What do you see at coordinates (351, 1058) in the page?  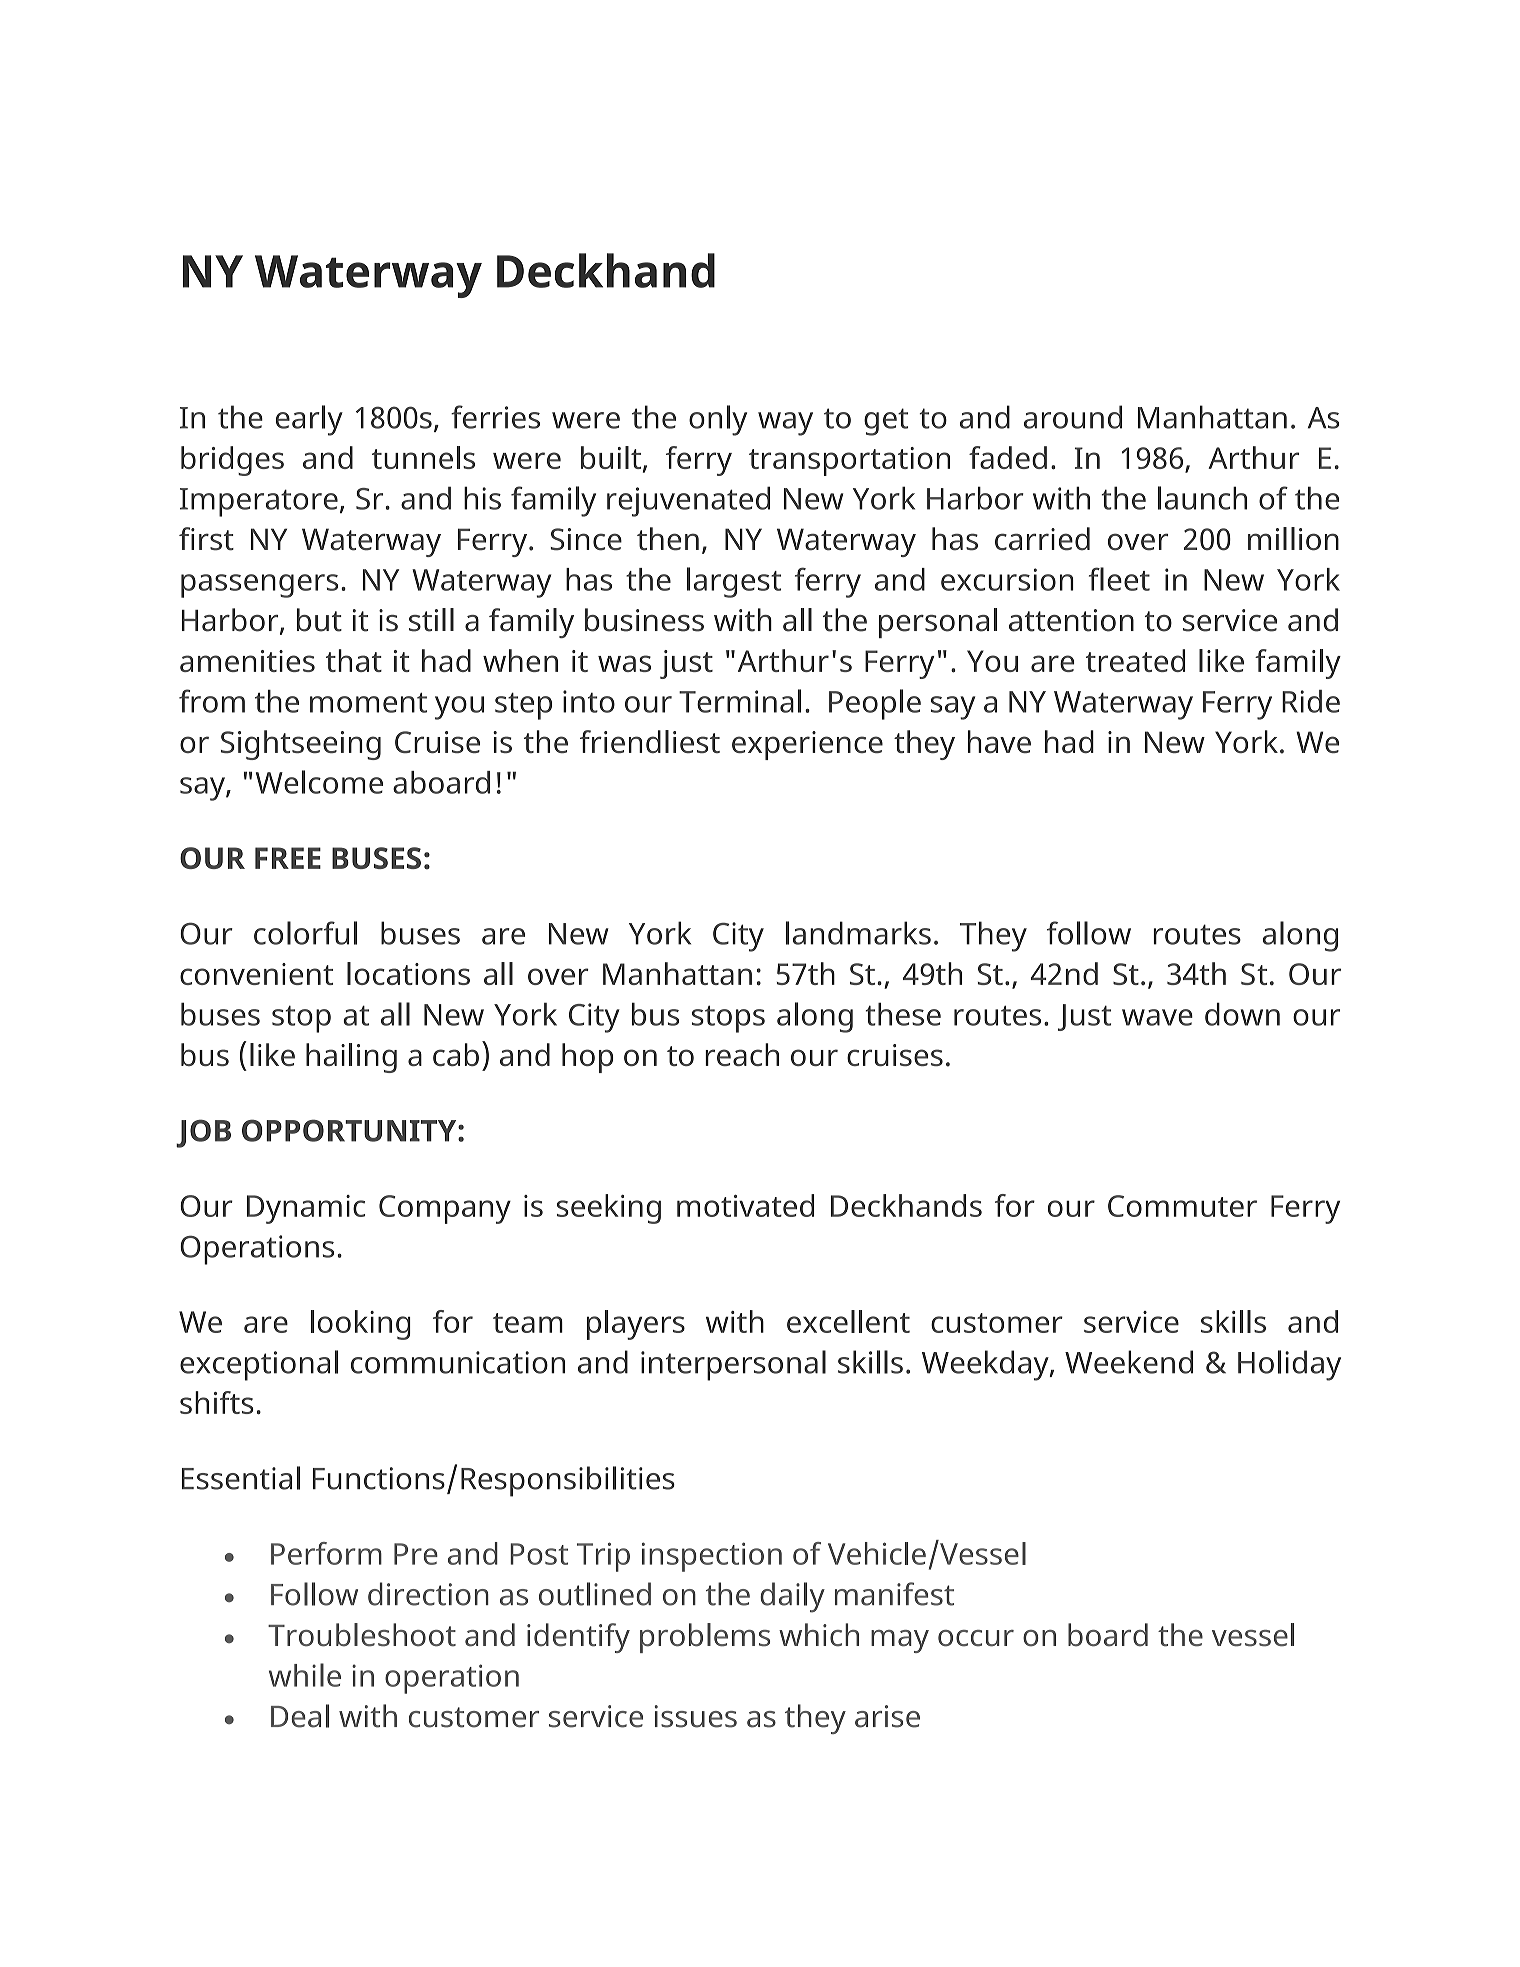 I see `hailing` at bounding box center [351, 1058].
